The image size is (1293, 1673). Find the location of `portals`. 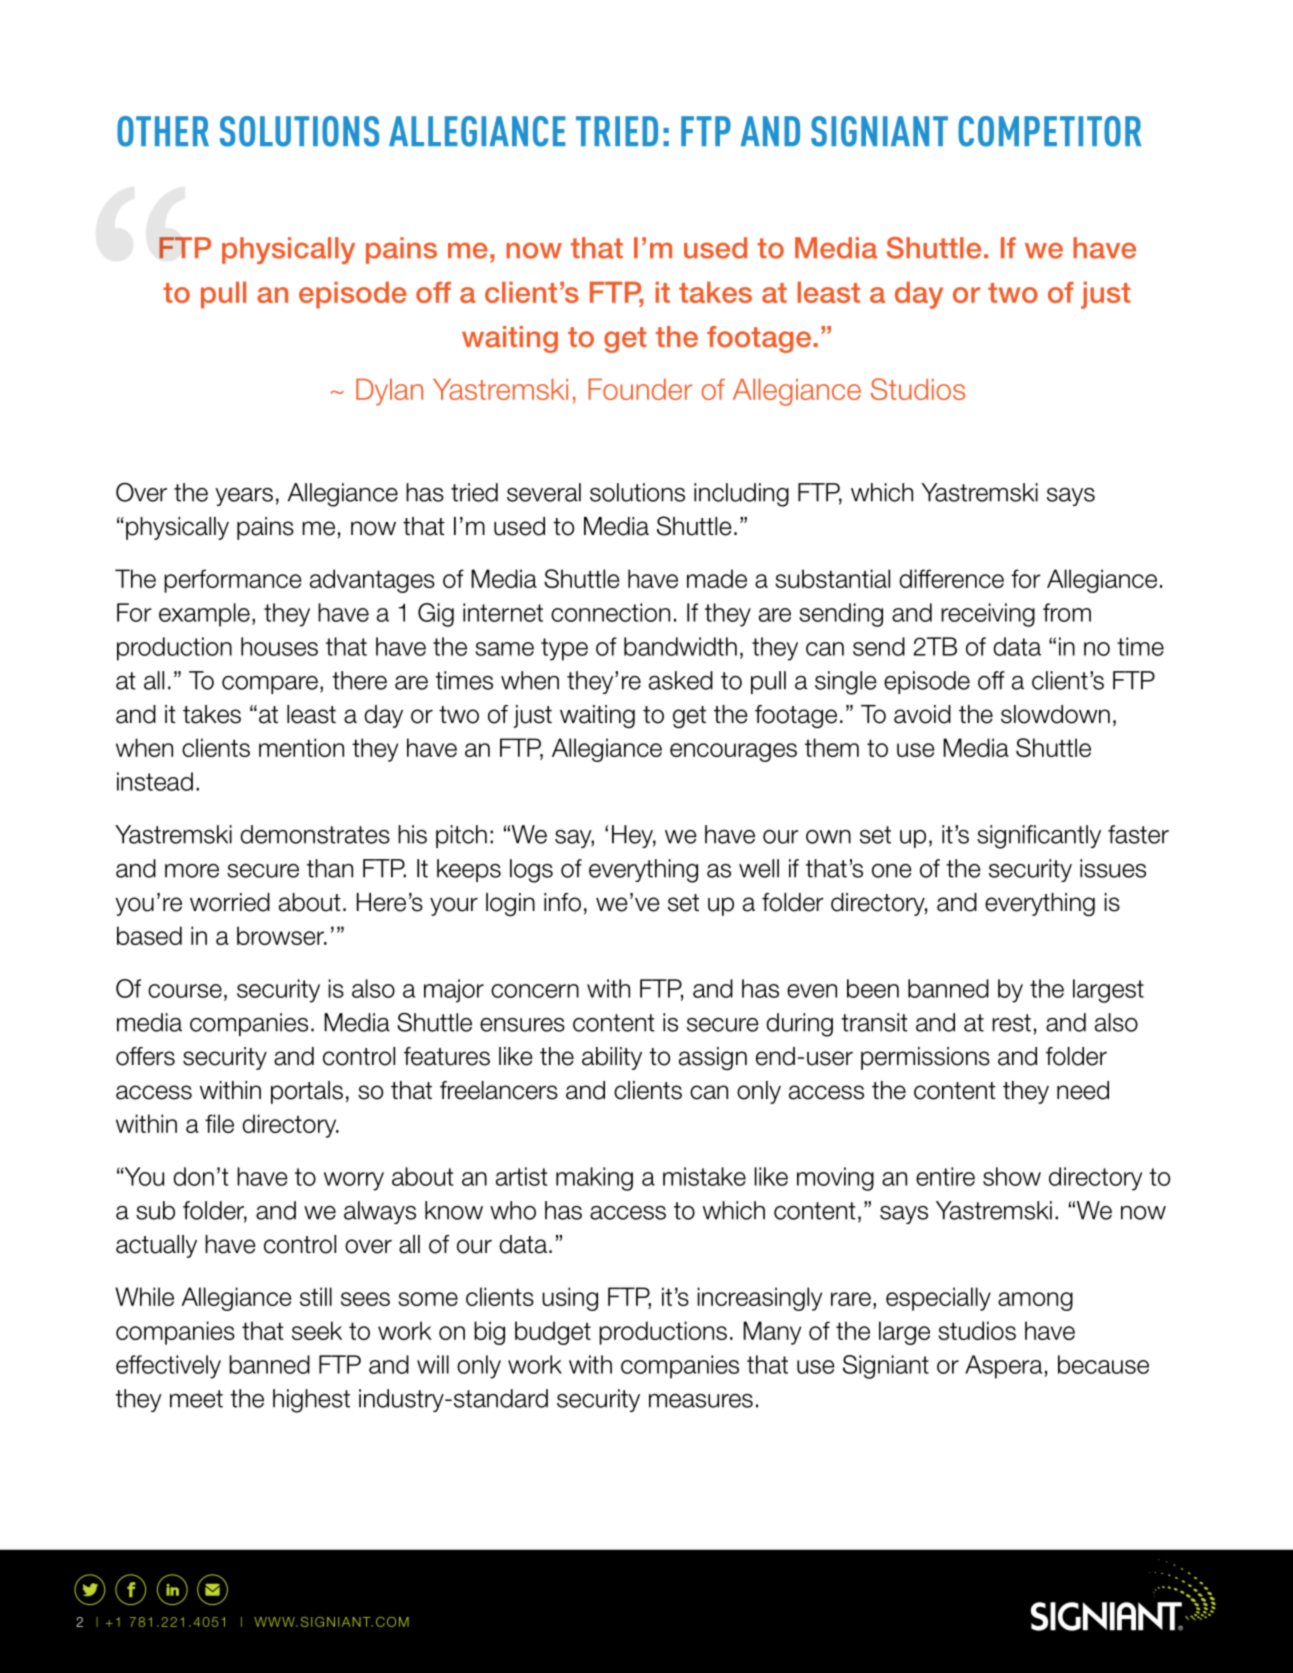

portals is located at coordinates (307, 1092).
